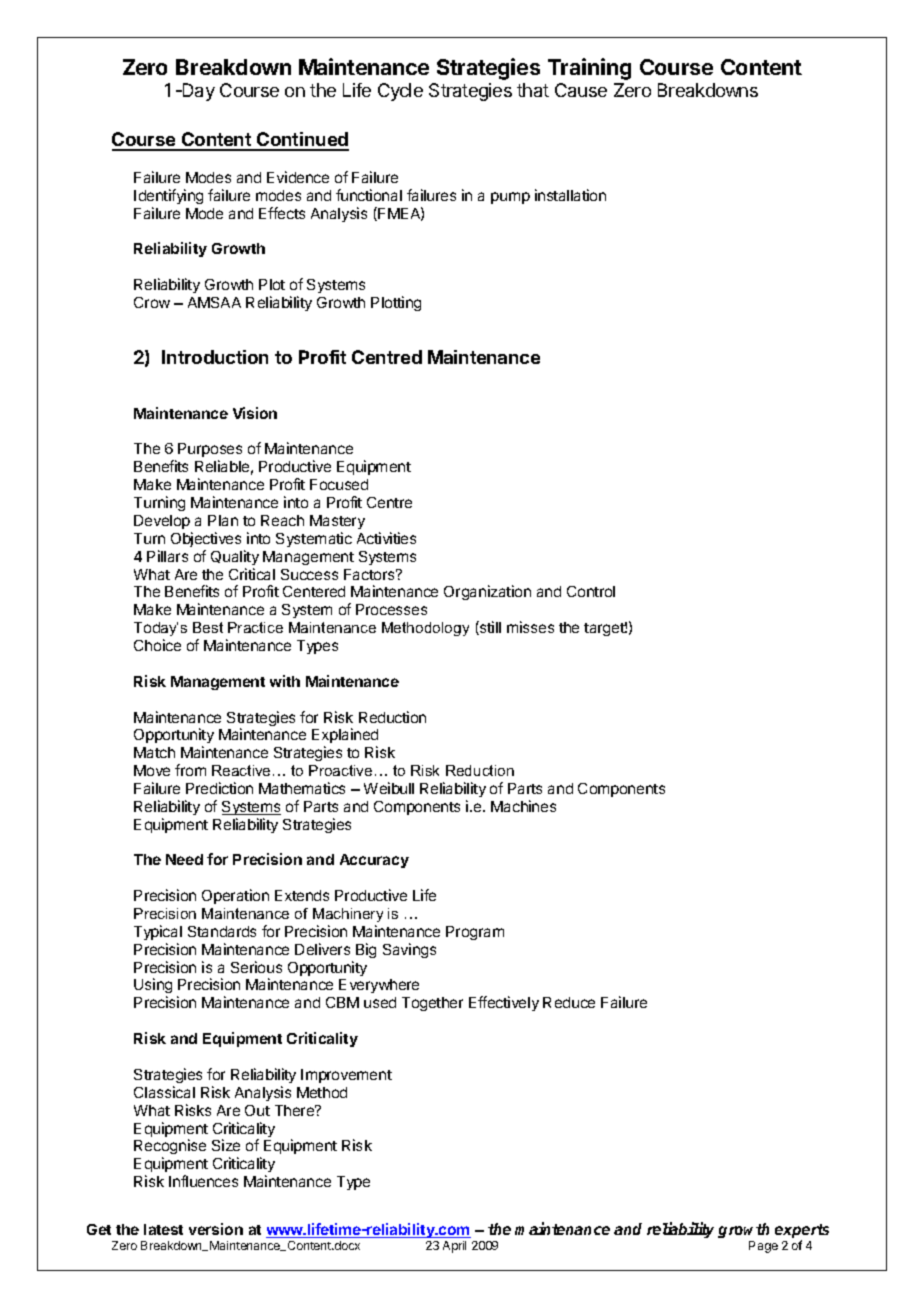 Image resolution: width=924 pixels, height=1308 pixels. Describe the element at coordinates (591, 591) in the screenshot. I see `Control` at that location.
